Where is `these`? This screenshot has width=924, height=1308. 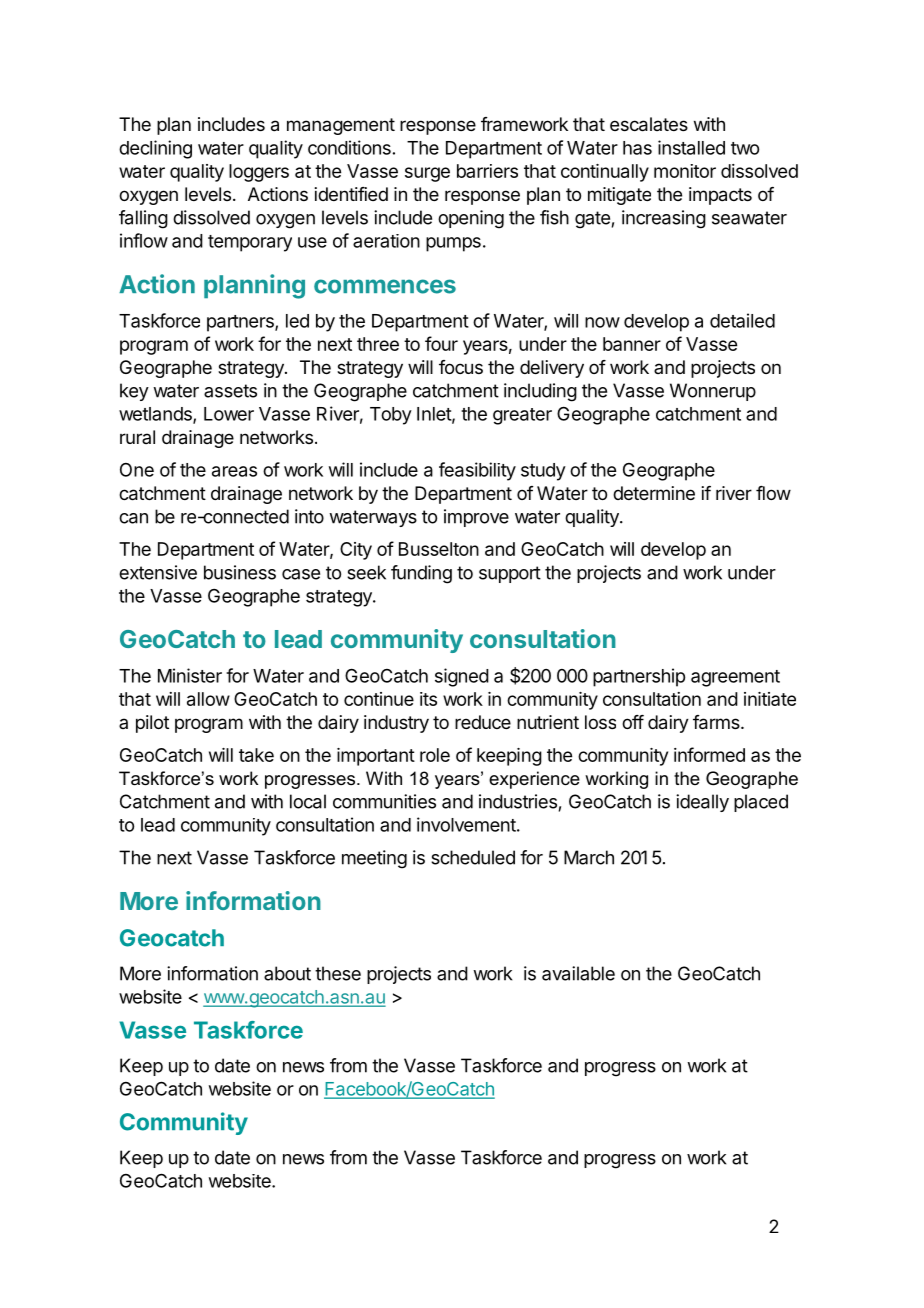
these is located at coordinates (338, 973).
